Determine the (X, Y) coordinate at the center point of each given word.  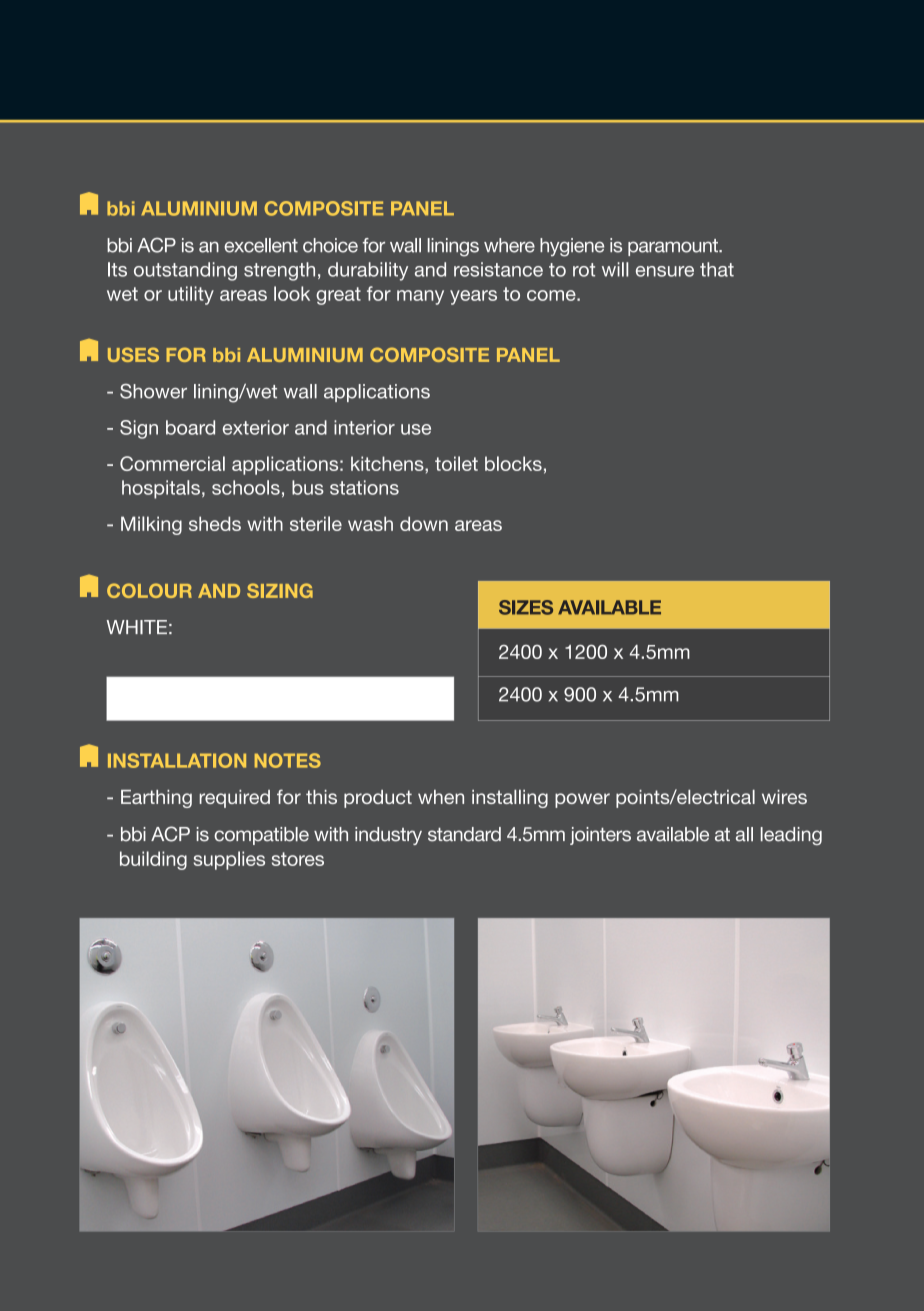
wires (784, 797)
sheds (215, 523)
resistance (498, 269)
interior (364, 427)
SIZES (526, 607)
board (190, 427)
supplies (229, 860)
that (717, 269)
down (424, 523)
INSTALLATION (177, 760)
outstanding (185, 271)
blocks (513, 463)
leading (791, 836)
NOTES (288, 760)
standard (464, 834)
